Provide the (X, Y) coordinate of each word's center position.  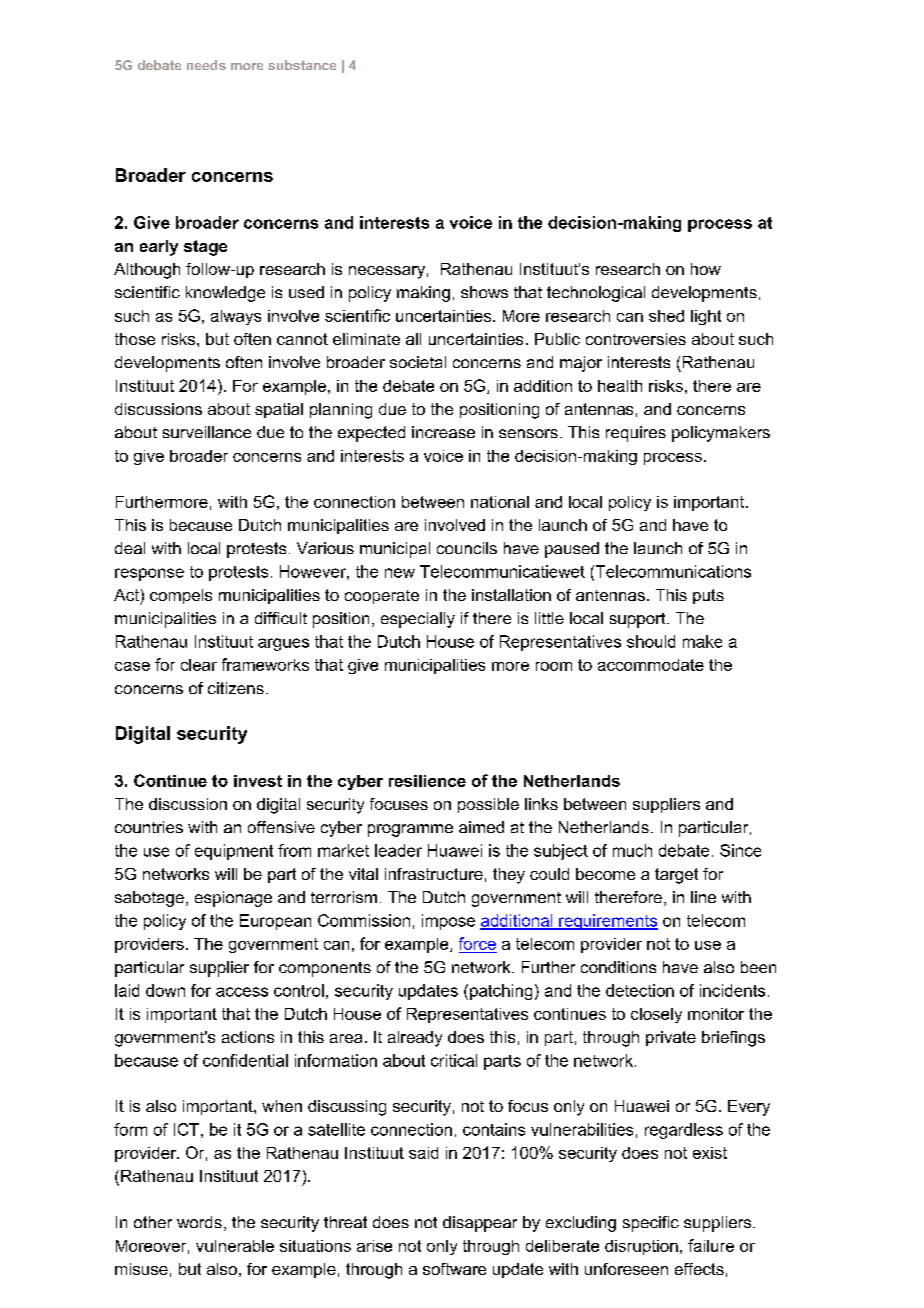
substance (302, 65)
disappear (480, 1224)
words (199, 1222)
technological (596, 294)
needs (206, 65)
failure (711, 1245)
